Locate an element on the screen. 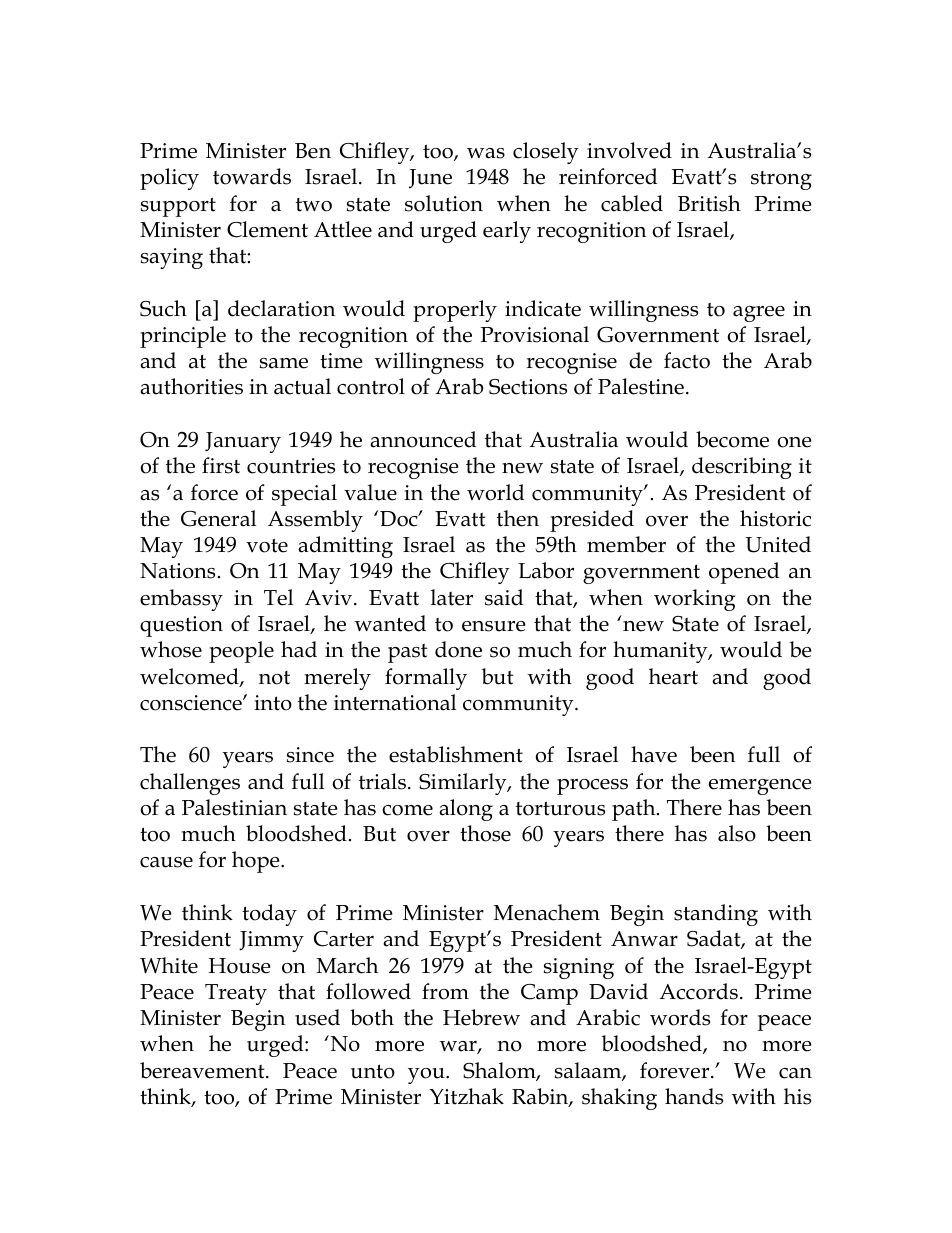 The width and height of the screenshot is (952, 1233). bereavement is located at coordinates (203, 1070).
